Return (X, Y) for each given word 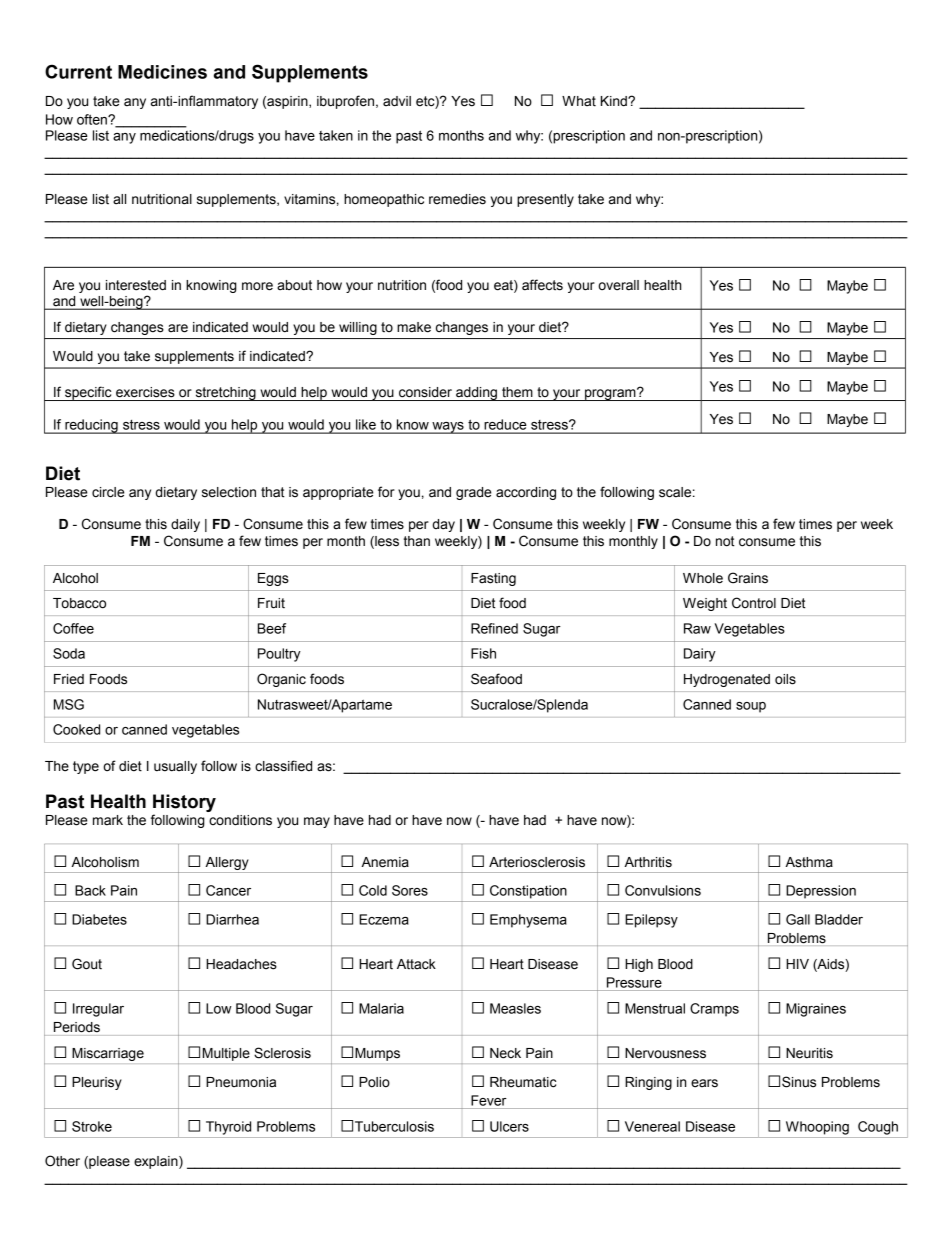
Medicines (162, 72)
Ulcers (509, 1126)
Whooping (817, 1128)
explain (157, 1162)
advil (397, 101)
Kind (615, 101)
